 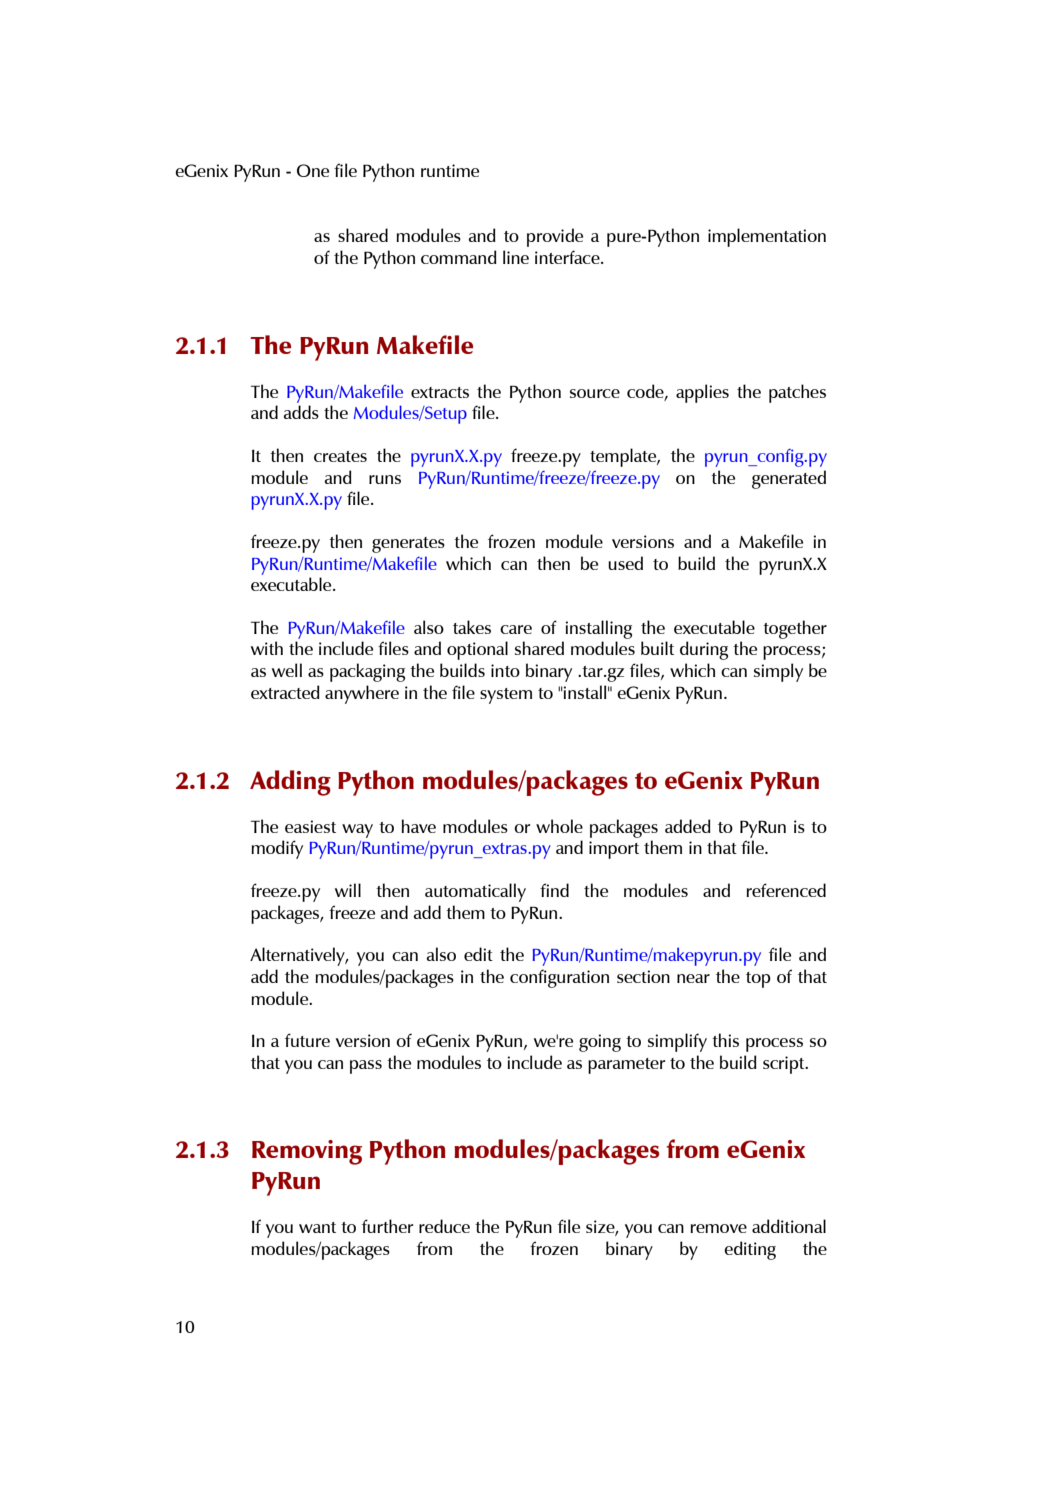 What do you see at coordinates (767, 237) in the screenshot?
I see `implementation` at bounding box center [767, 237].
